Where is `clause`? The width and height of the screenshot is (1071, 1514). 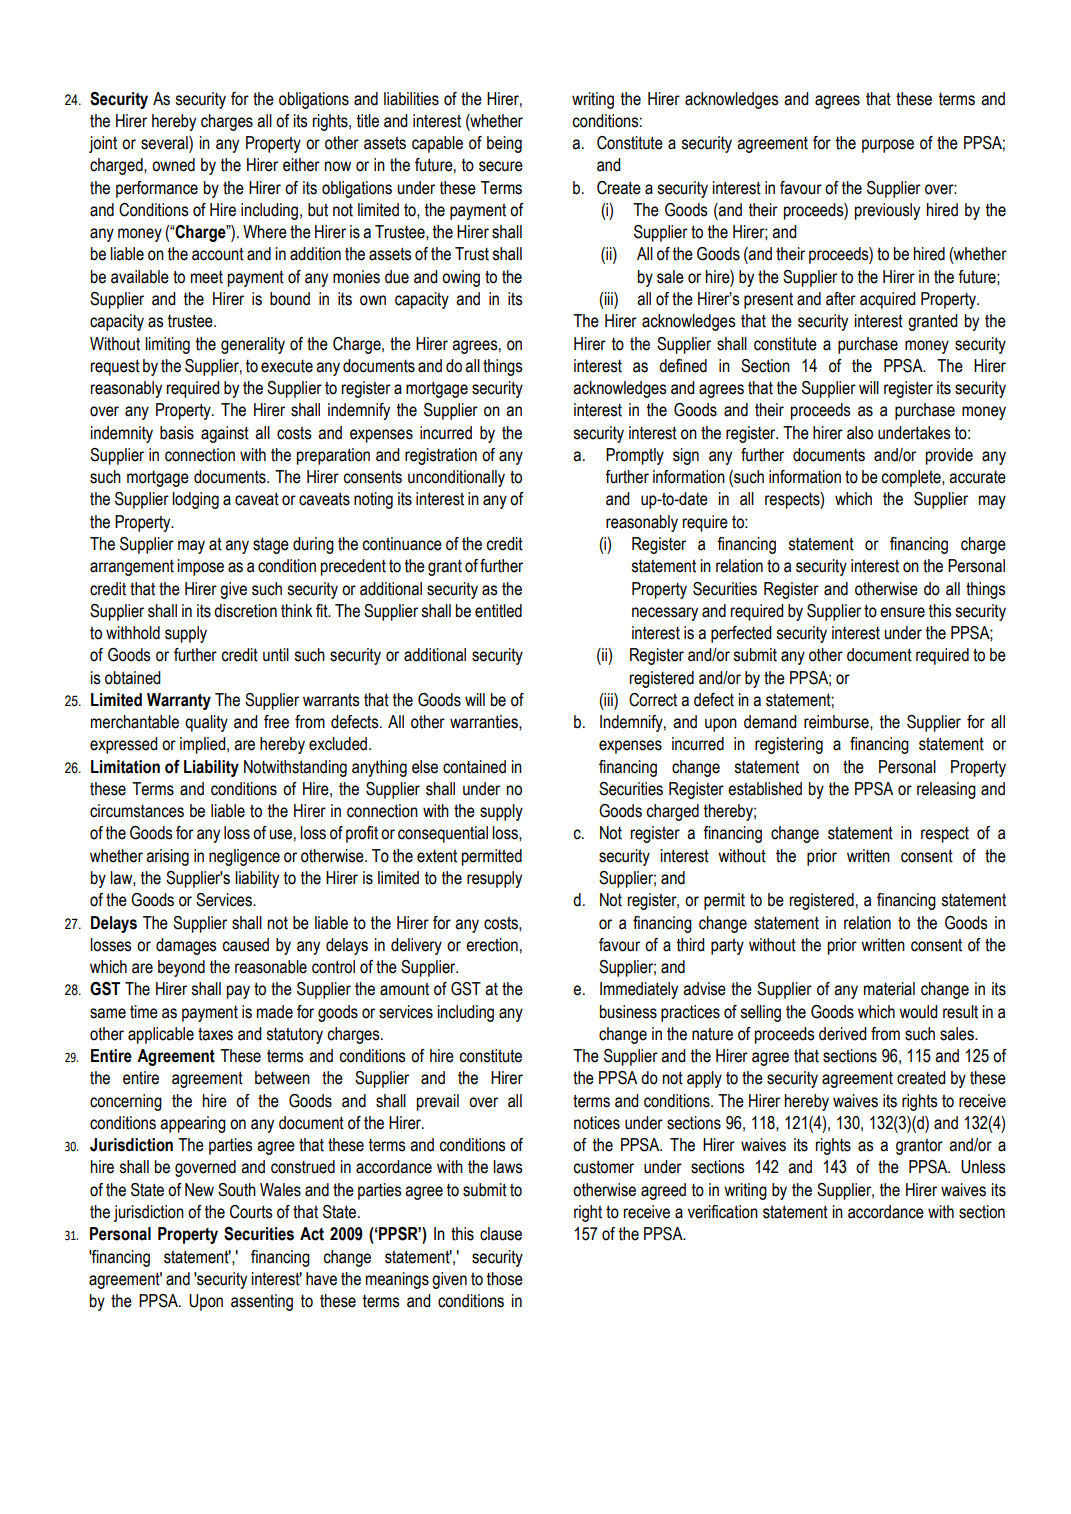 clause is located at coordinates (501, 1234).
